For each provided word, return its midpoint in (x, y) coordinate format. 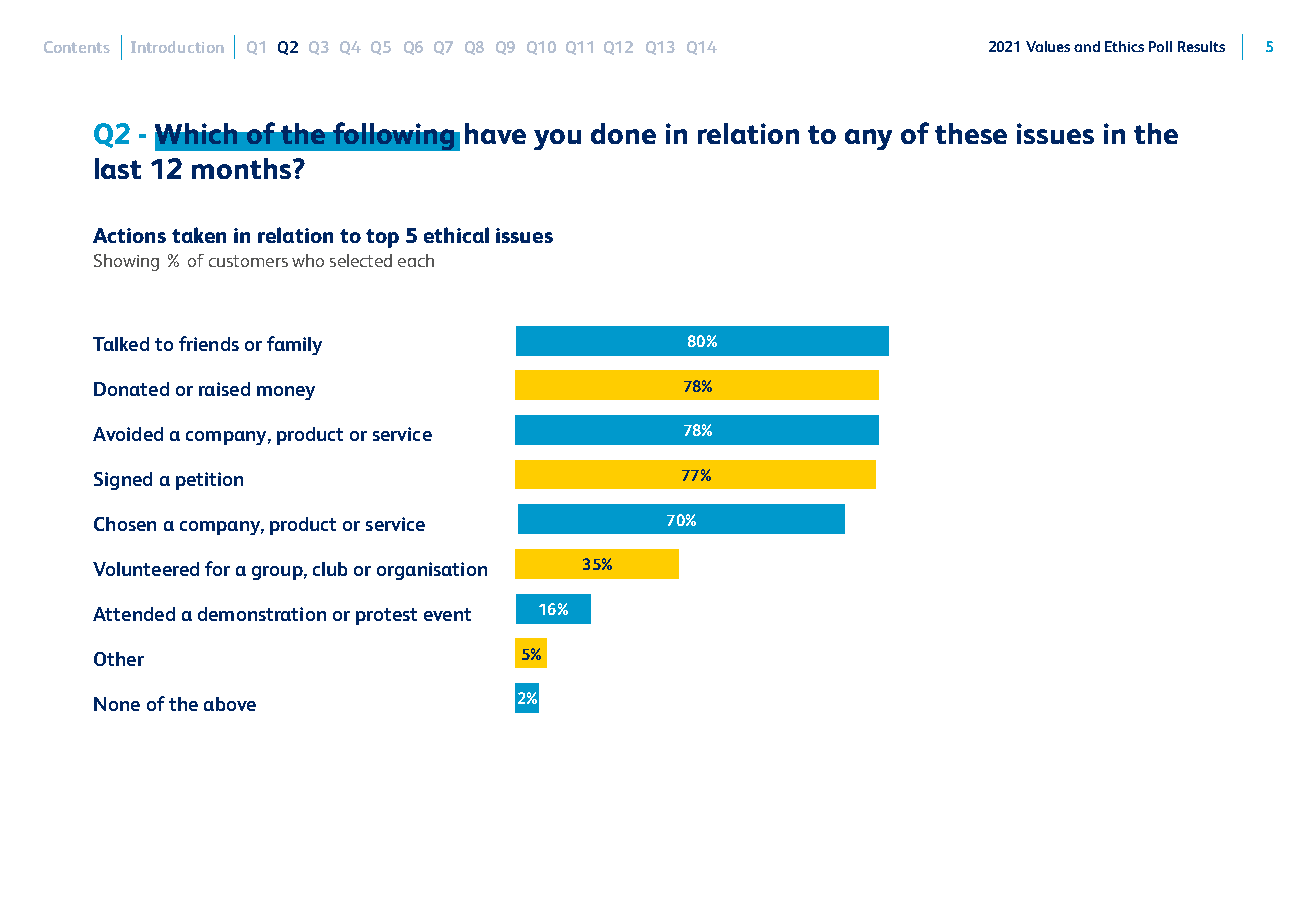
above (230, 704)
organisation (432, 571)
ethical (456, 235)
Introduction (177, 47)
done (623, 133)
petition (209, 481)
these (971, 133)
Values (1048, 46)
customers (248, 261)
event (447, 614)
